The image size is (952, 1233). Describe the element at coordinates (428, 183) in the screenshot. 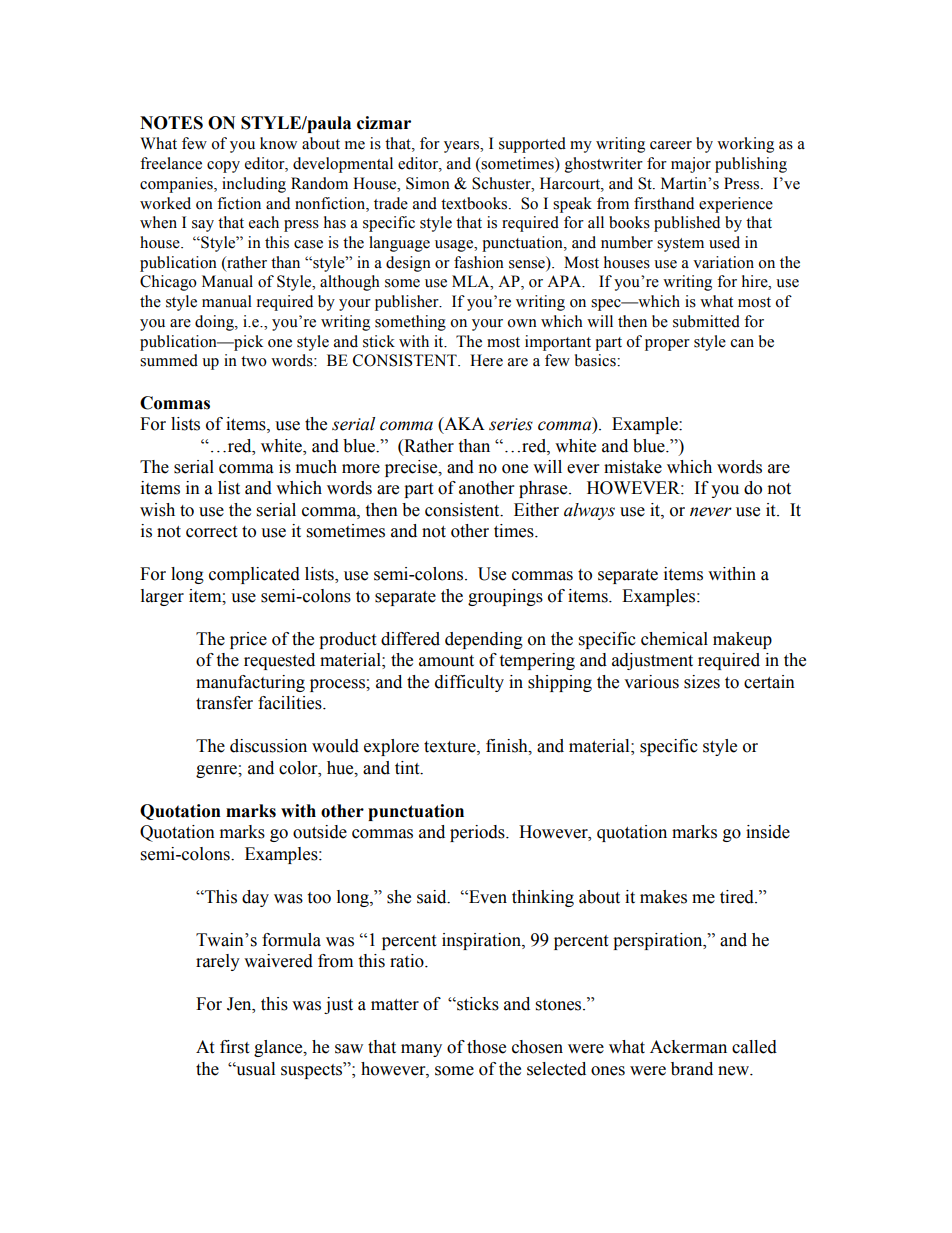

I see `Simon` at that location.
